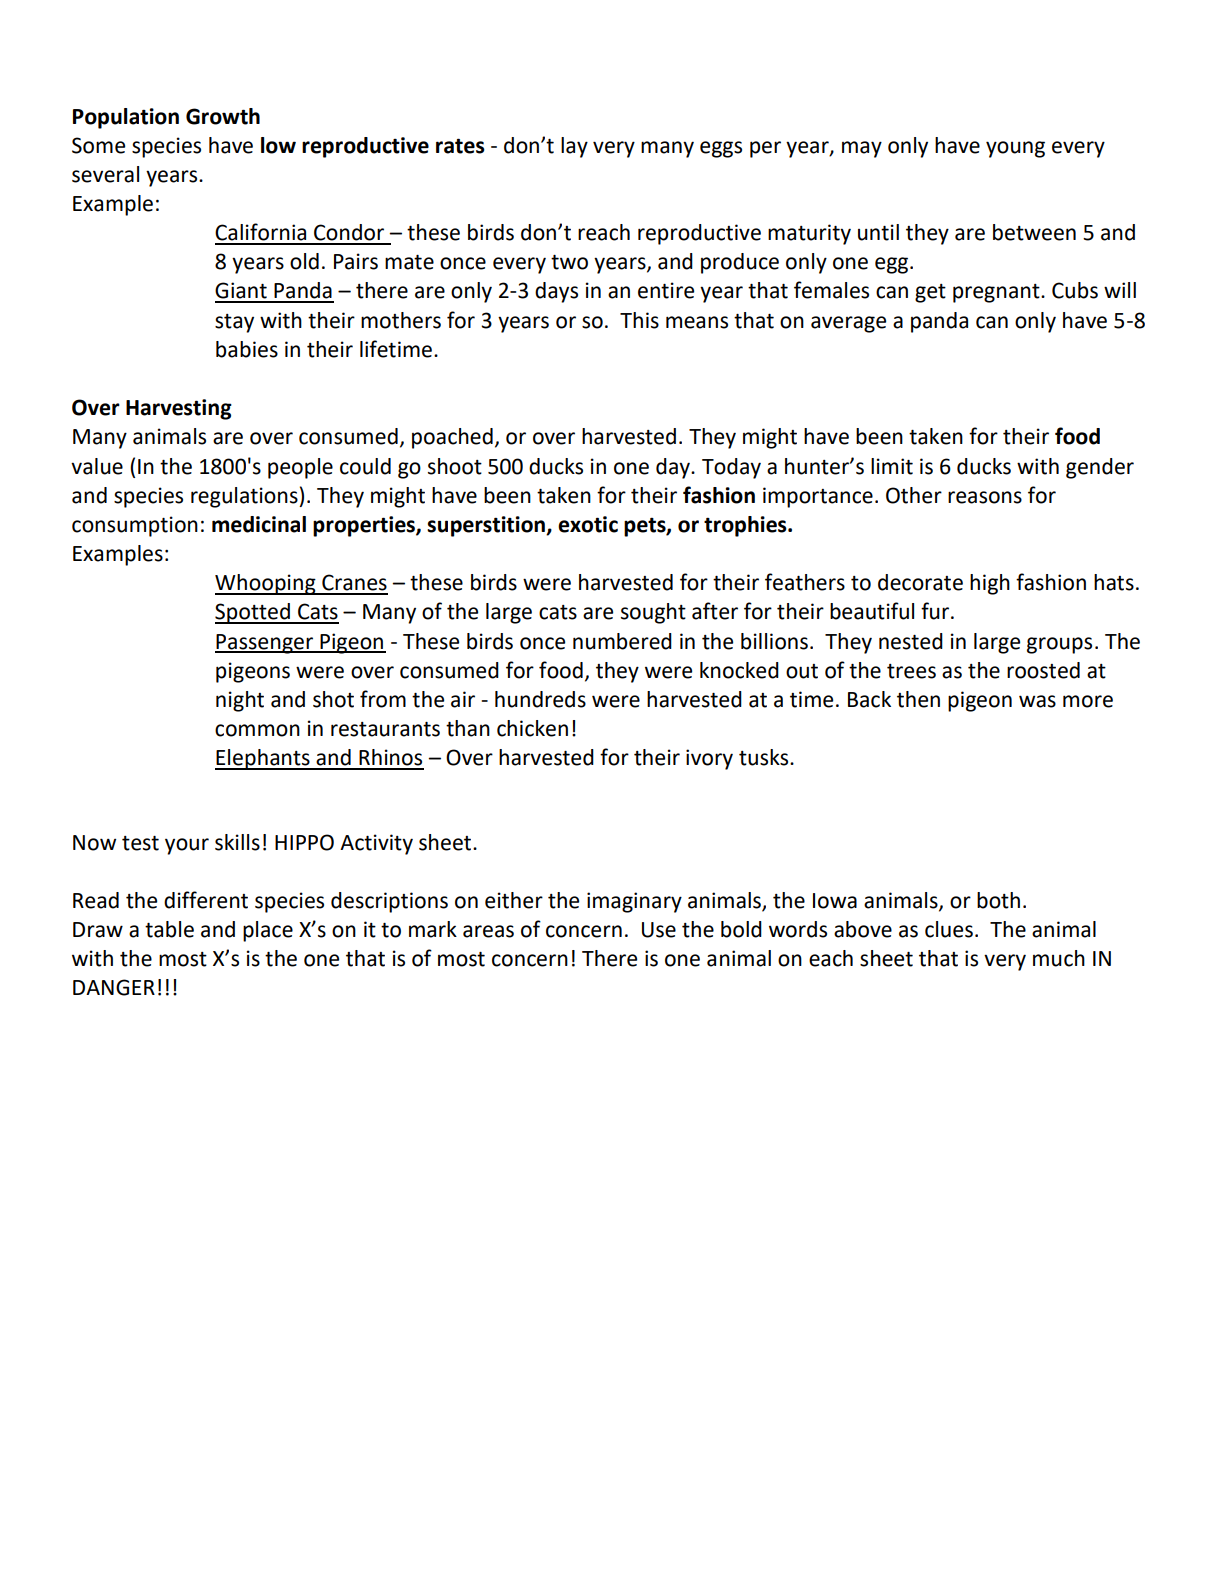 This screenshot has height=1577, width=1218. I want to click on Harvesting, so click(179, 409).
